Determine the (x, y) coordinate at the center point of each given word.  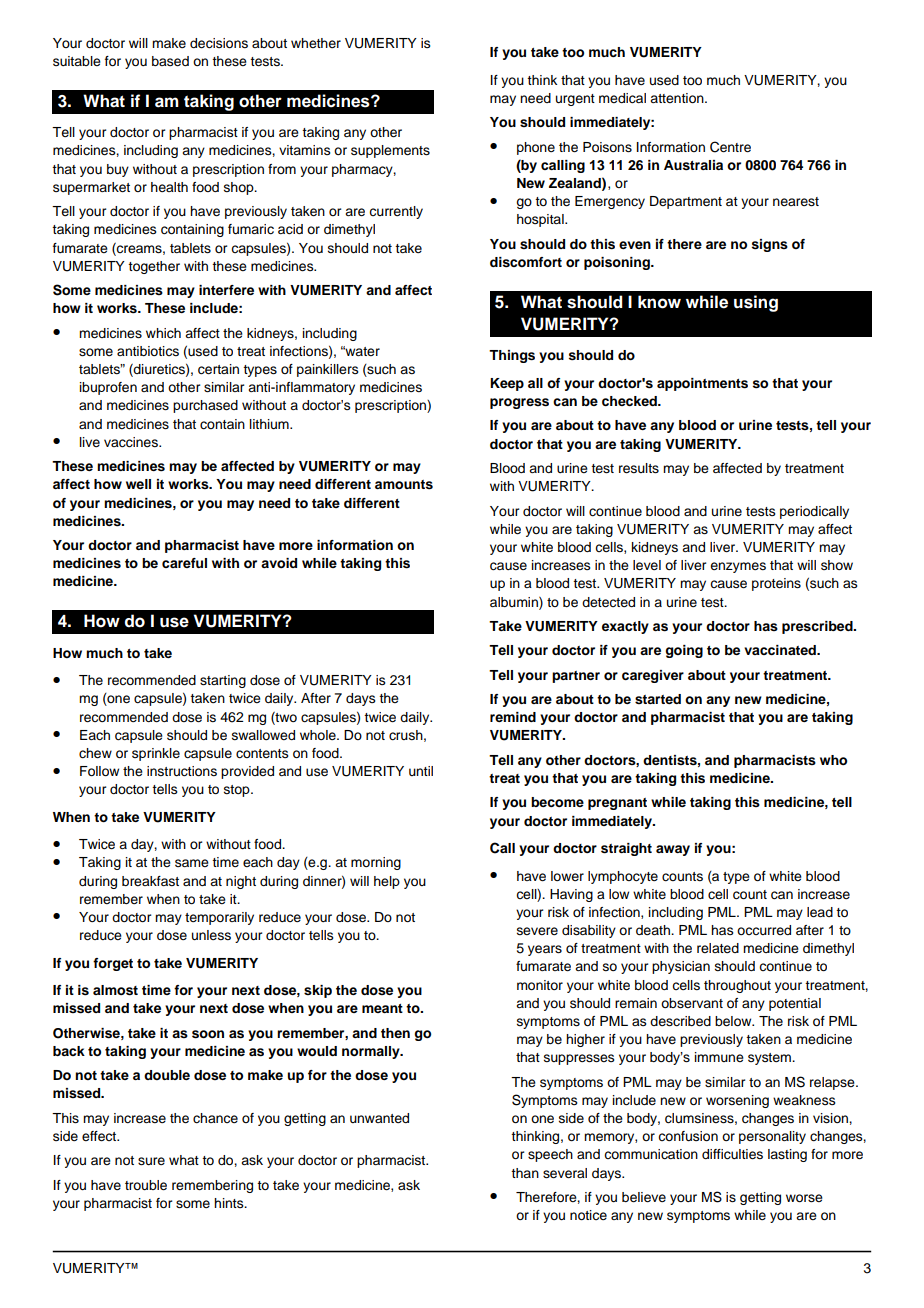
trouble (146, 1185)
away (673, 850)
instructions (182, 771)
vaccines (132, 442)
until (421, 771)
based (170, 61)
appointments (702, 384)
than (525, 1173)
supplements (390, 151)
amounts (404, 485)
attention (678, 98)
